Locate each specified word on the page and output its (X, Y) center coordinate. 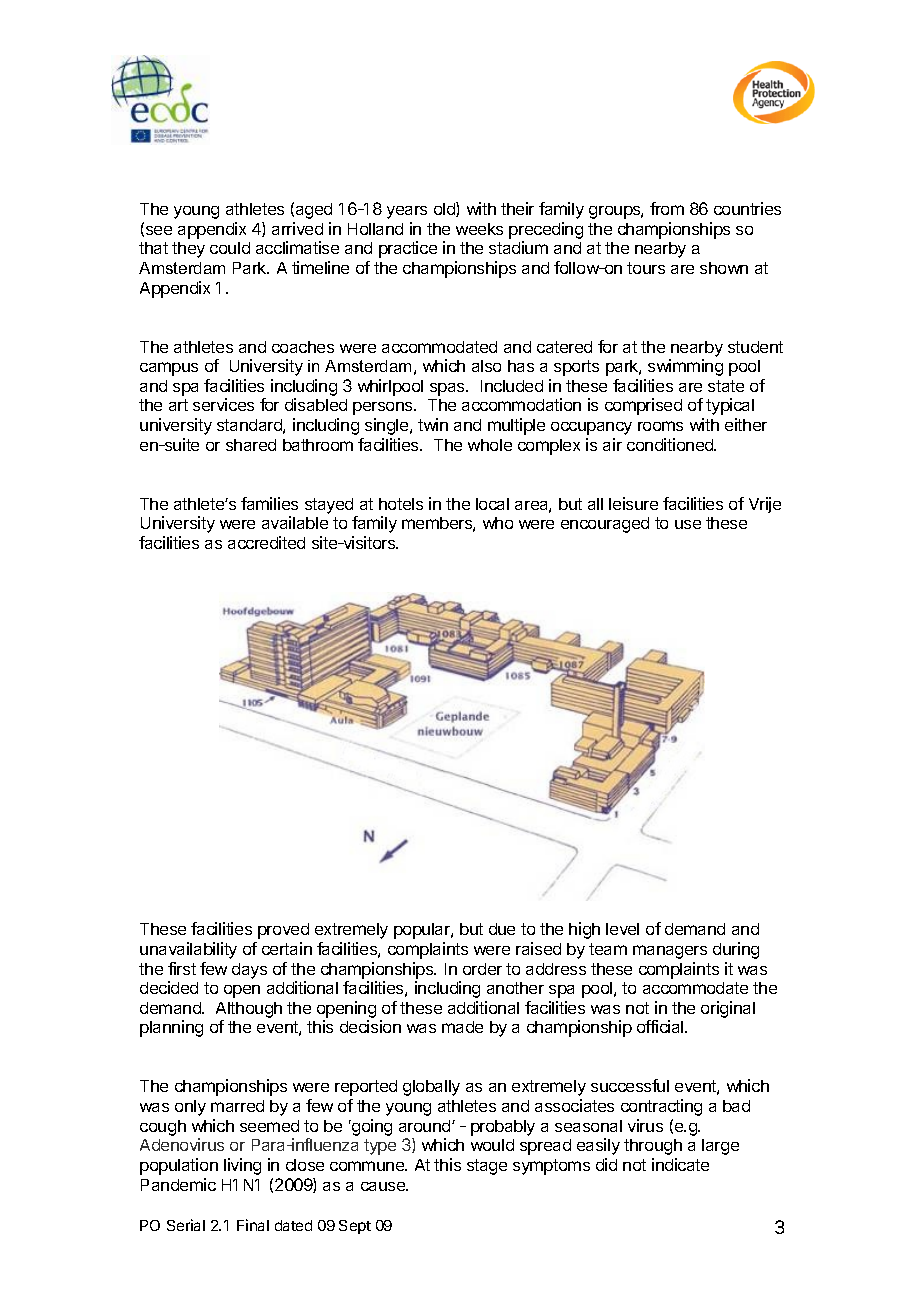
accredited (266, 542)
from (667, 208)
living (242, 1166)
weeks (479, 229)
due (502, 929)
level (622, 929)
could (230, 248)
